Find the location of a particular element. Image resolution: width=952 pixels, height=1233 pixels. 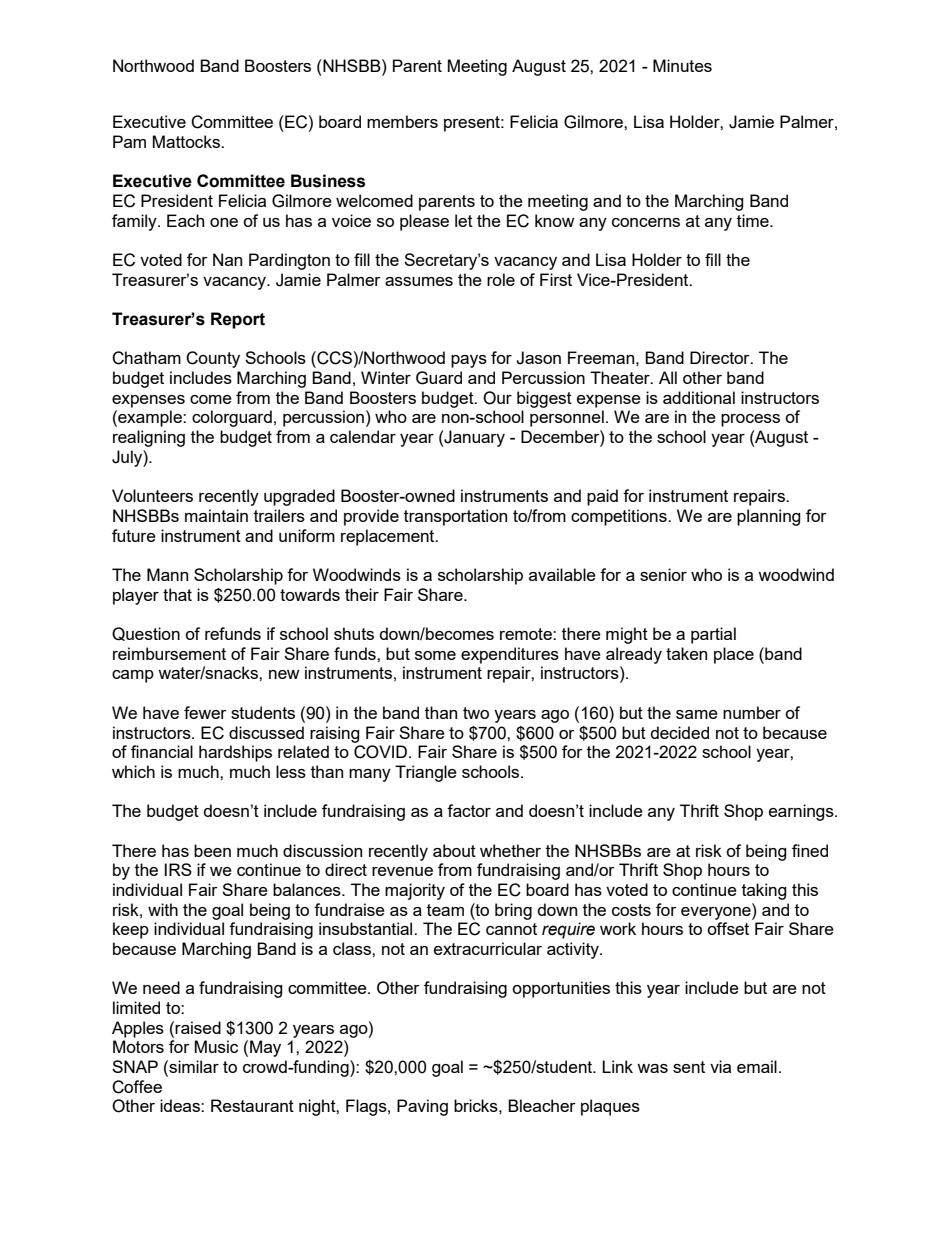

partial is located at coordinates (713, 635).
